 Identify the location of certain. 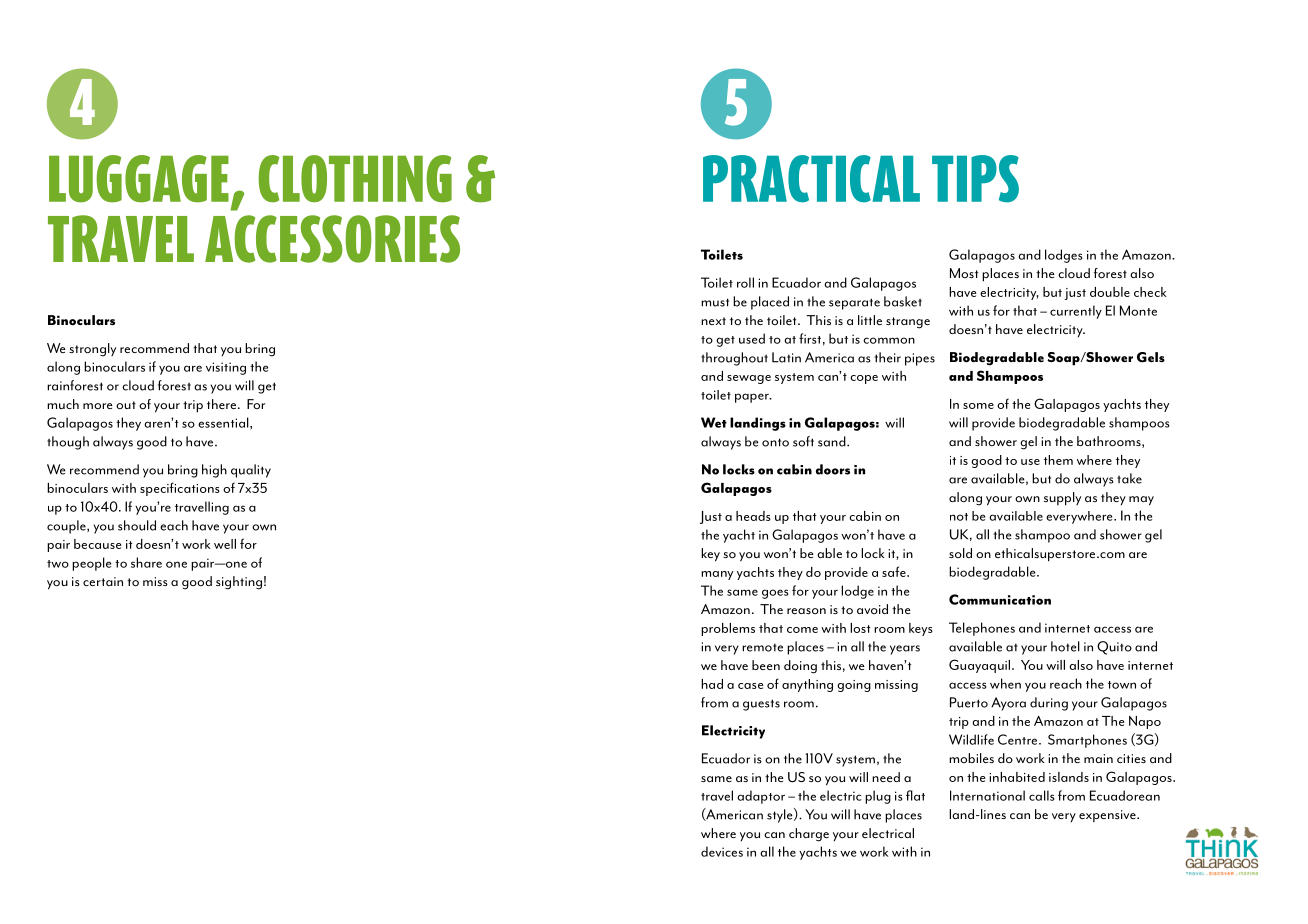
(103, 581).
